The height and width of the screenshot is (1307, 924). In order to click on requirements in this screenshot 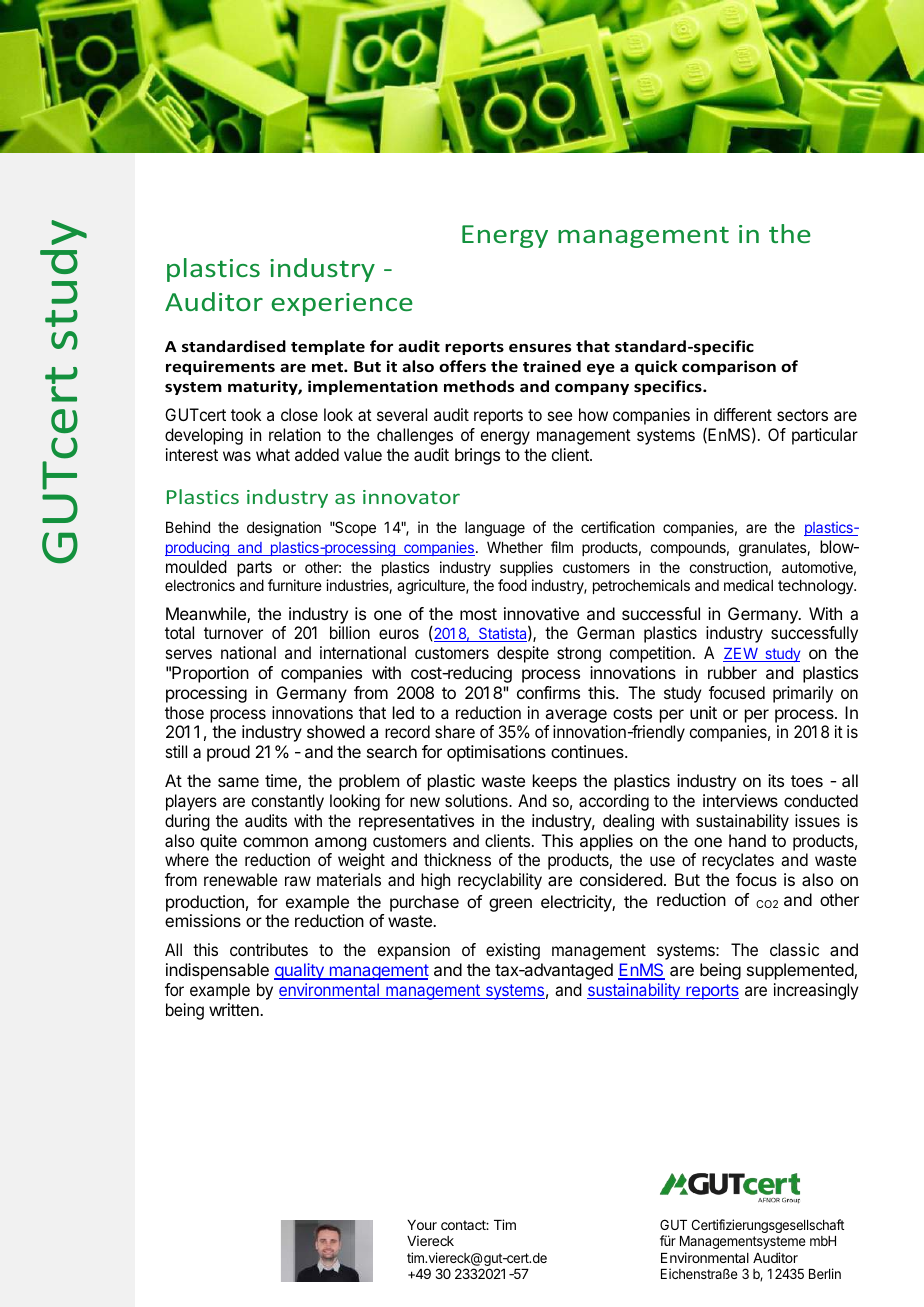, I will do `click(220, 367)`.
